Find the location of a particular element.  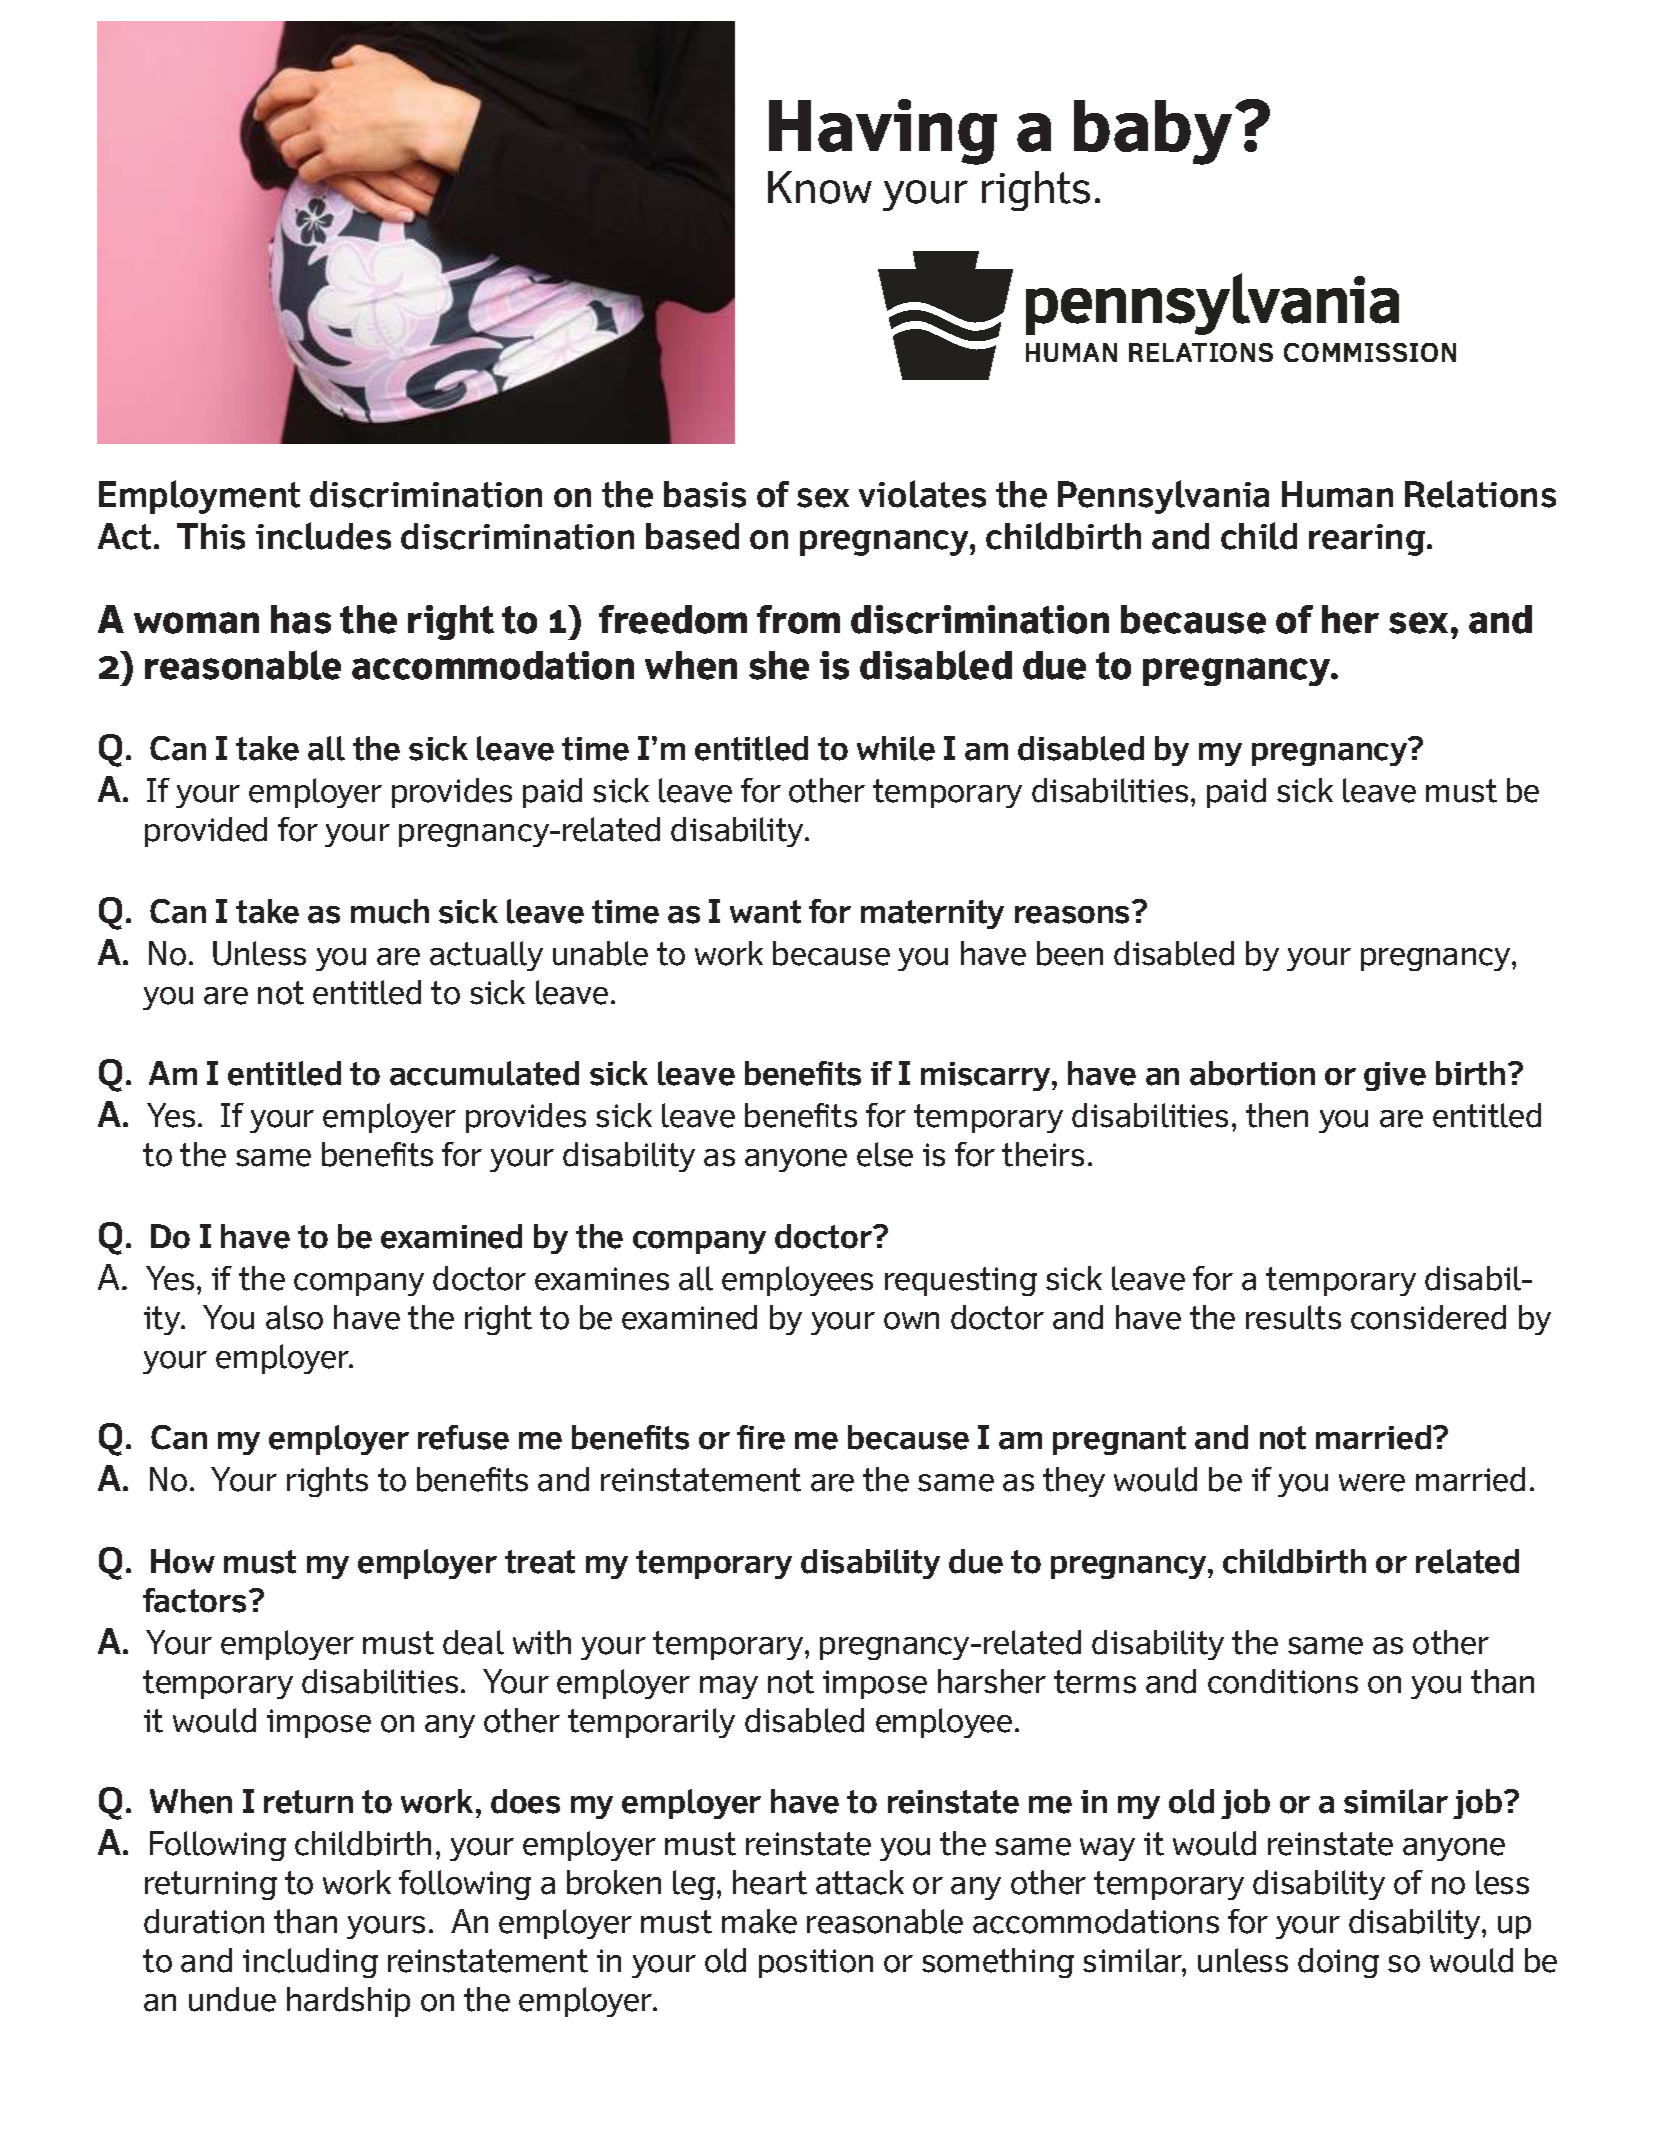

give is located at coordinates (1395, 1076).
